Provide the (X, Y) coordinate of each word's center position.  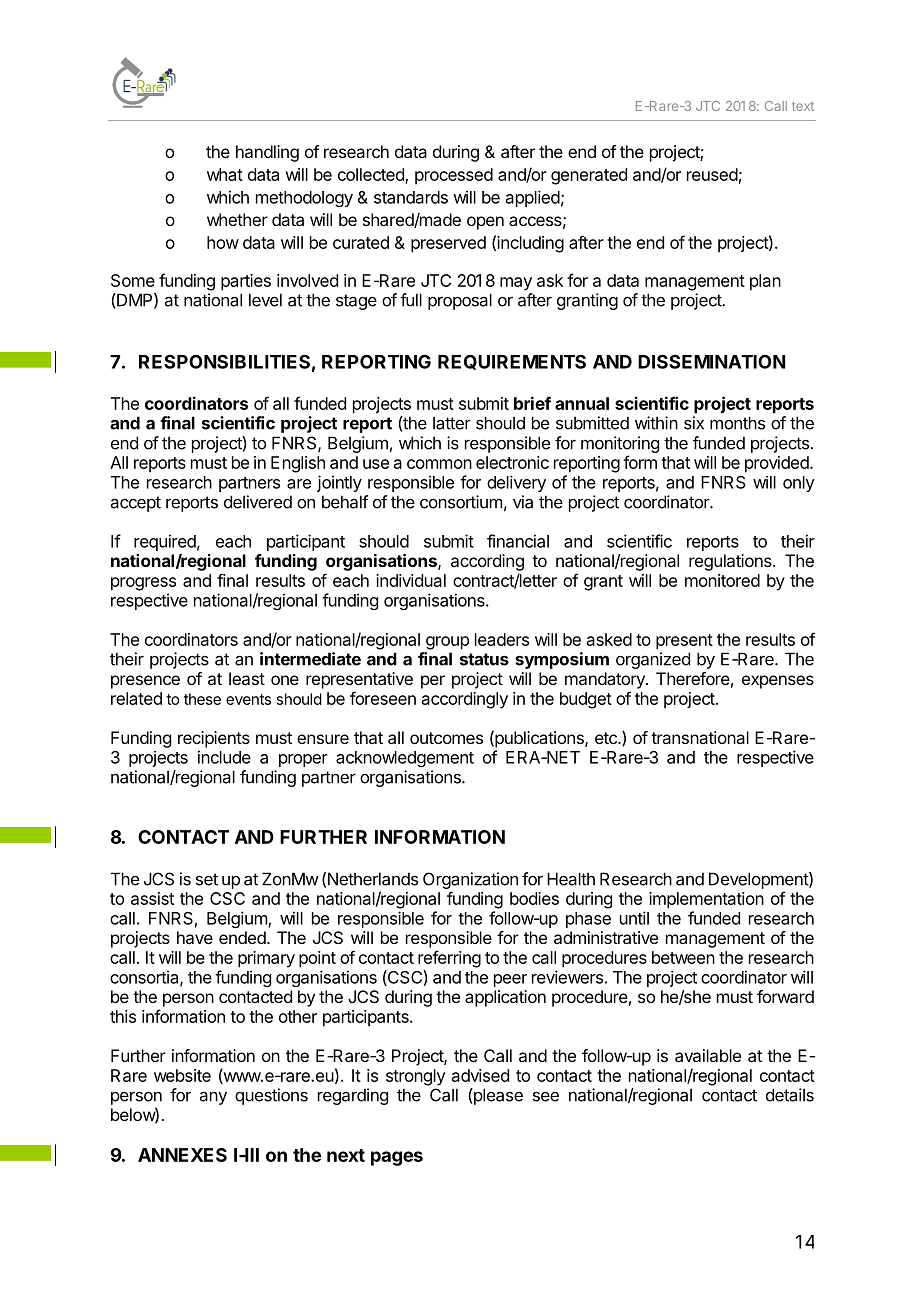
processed (454, 176)
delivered (258, 502)
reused (712, 174)
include (224, 757)
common (439, 464)
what (225, 174)
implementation (706, 900)
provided (778, 464)
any (213, 1098)
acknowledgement (405, 759)
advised (480, 1075)
